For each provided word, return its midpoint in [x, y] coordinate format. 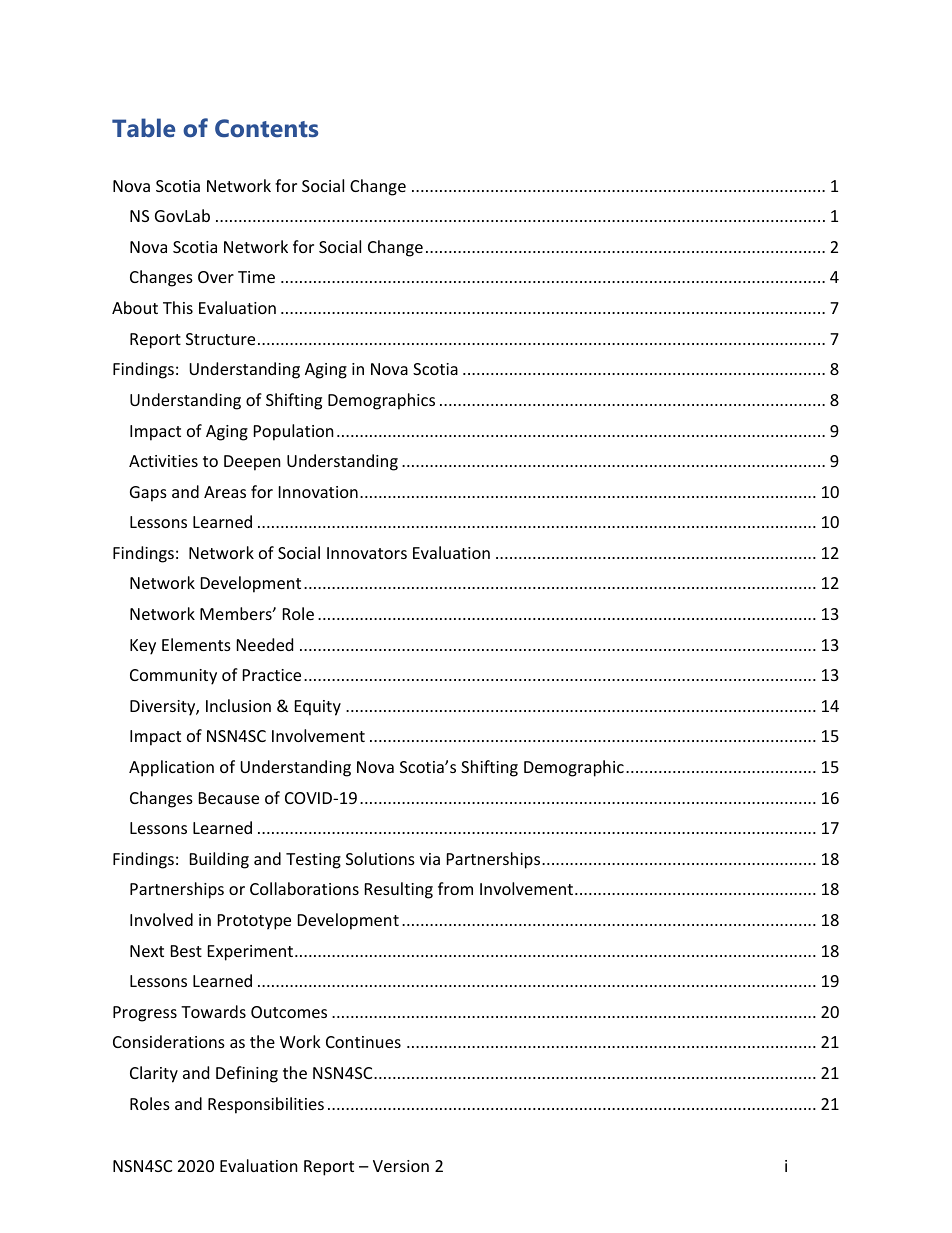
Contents [266, 128]
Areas [225, 492]
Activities [163, 461]
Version [401, 1166]
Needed [265, 644]
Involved [161, 919]
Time [256, 277]
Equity [318, 708]
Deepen [252, 463]
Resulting [399, 890]
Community [173, 677]
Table [143, 127]
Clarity [154, 1074]
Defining [247, 1074]
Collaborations [304, 888]
